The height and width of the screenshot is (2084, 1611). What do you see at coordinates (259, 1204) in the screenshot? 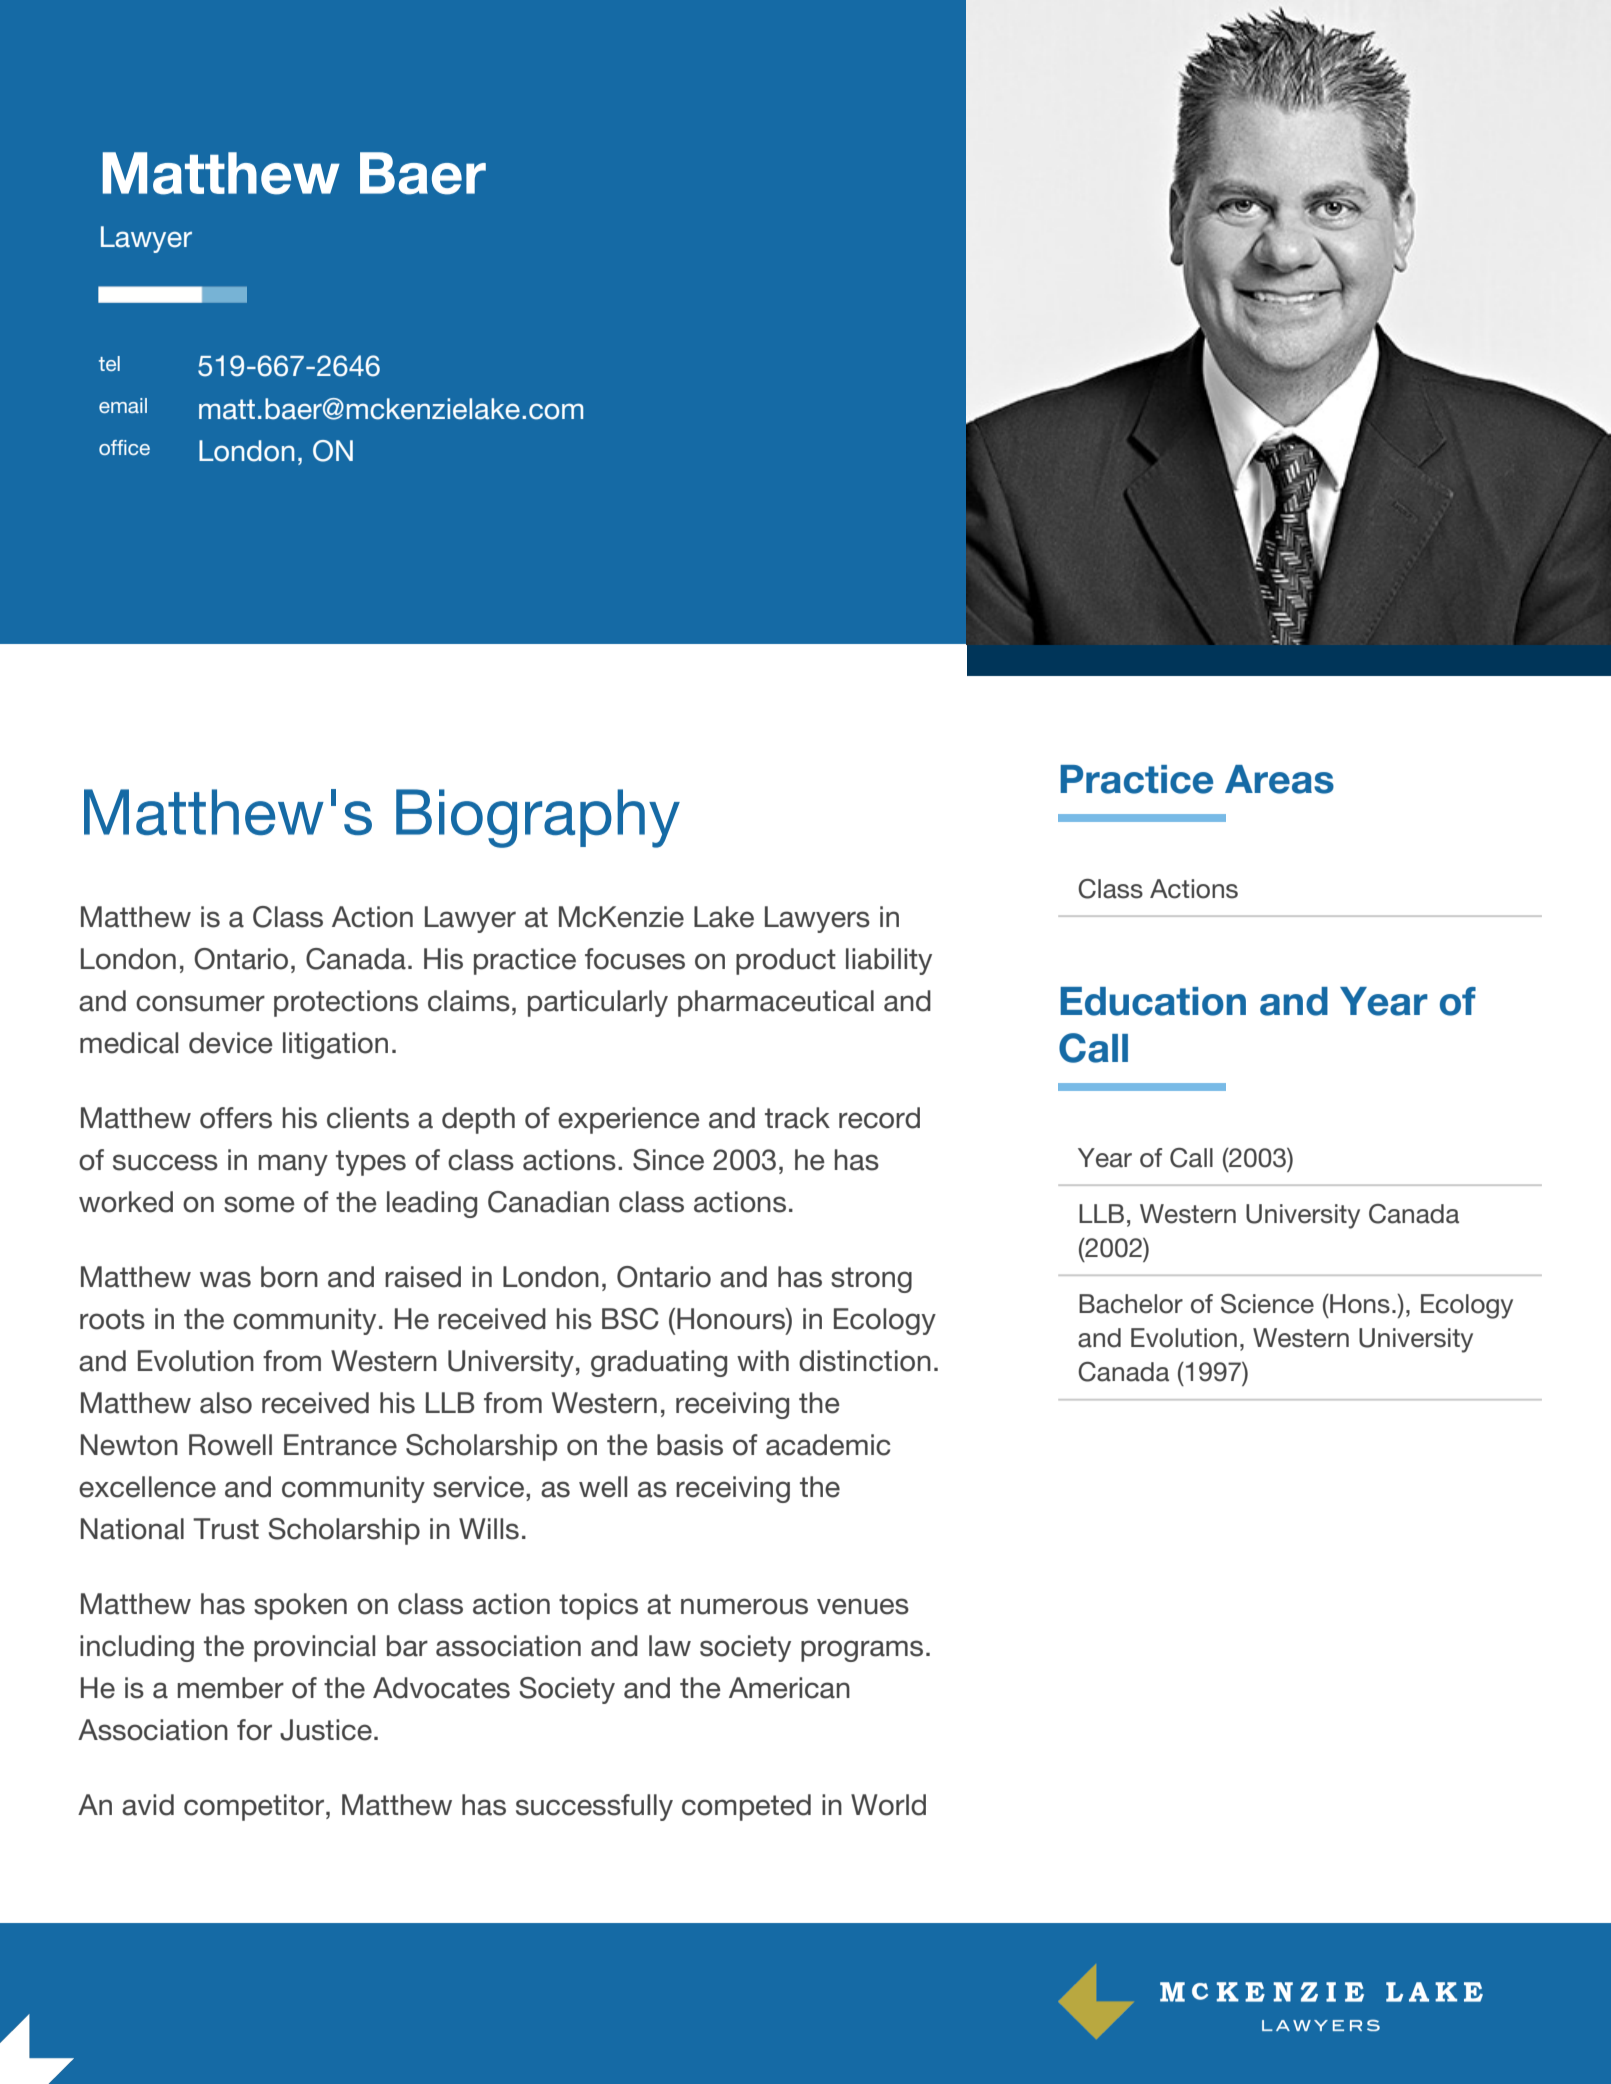
I see `some` at bounding box center [259, 1204].
